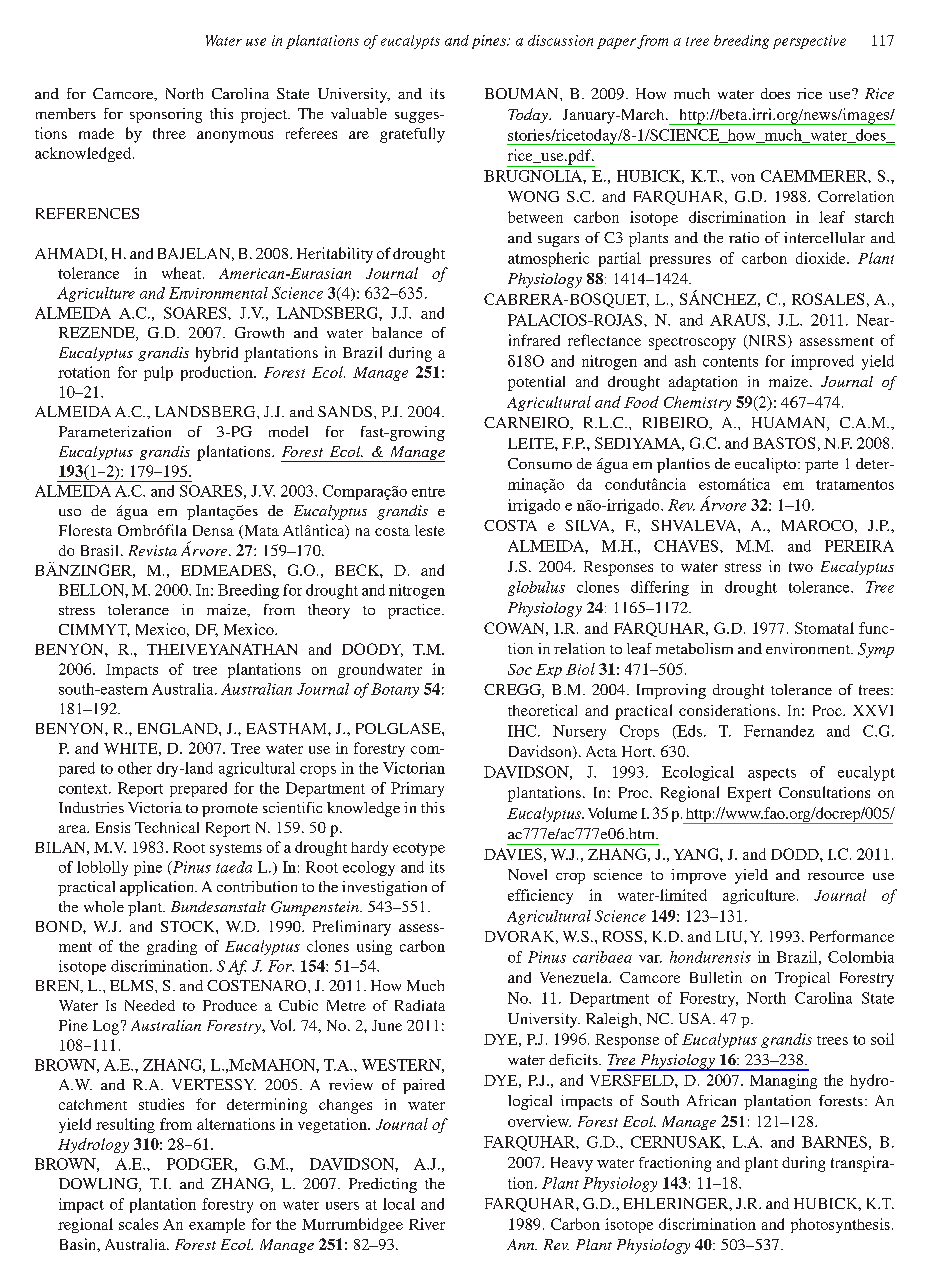 The width and height of the image is (927, 1288). I want to click on metabolism, so click(694, 648).
